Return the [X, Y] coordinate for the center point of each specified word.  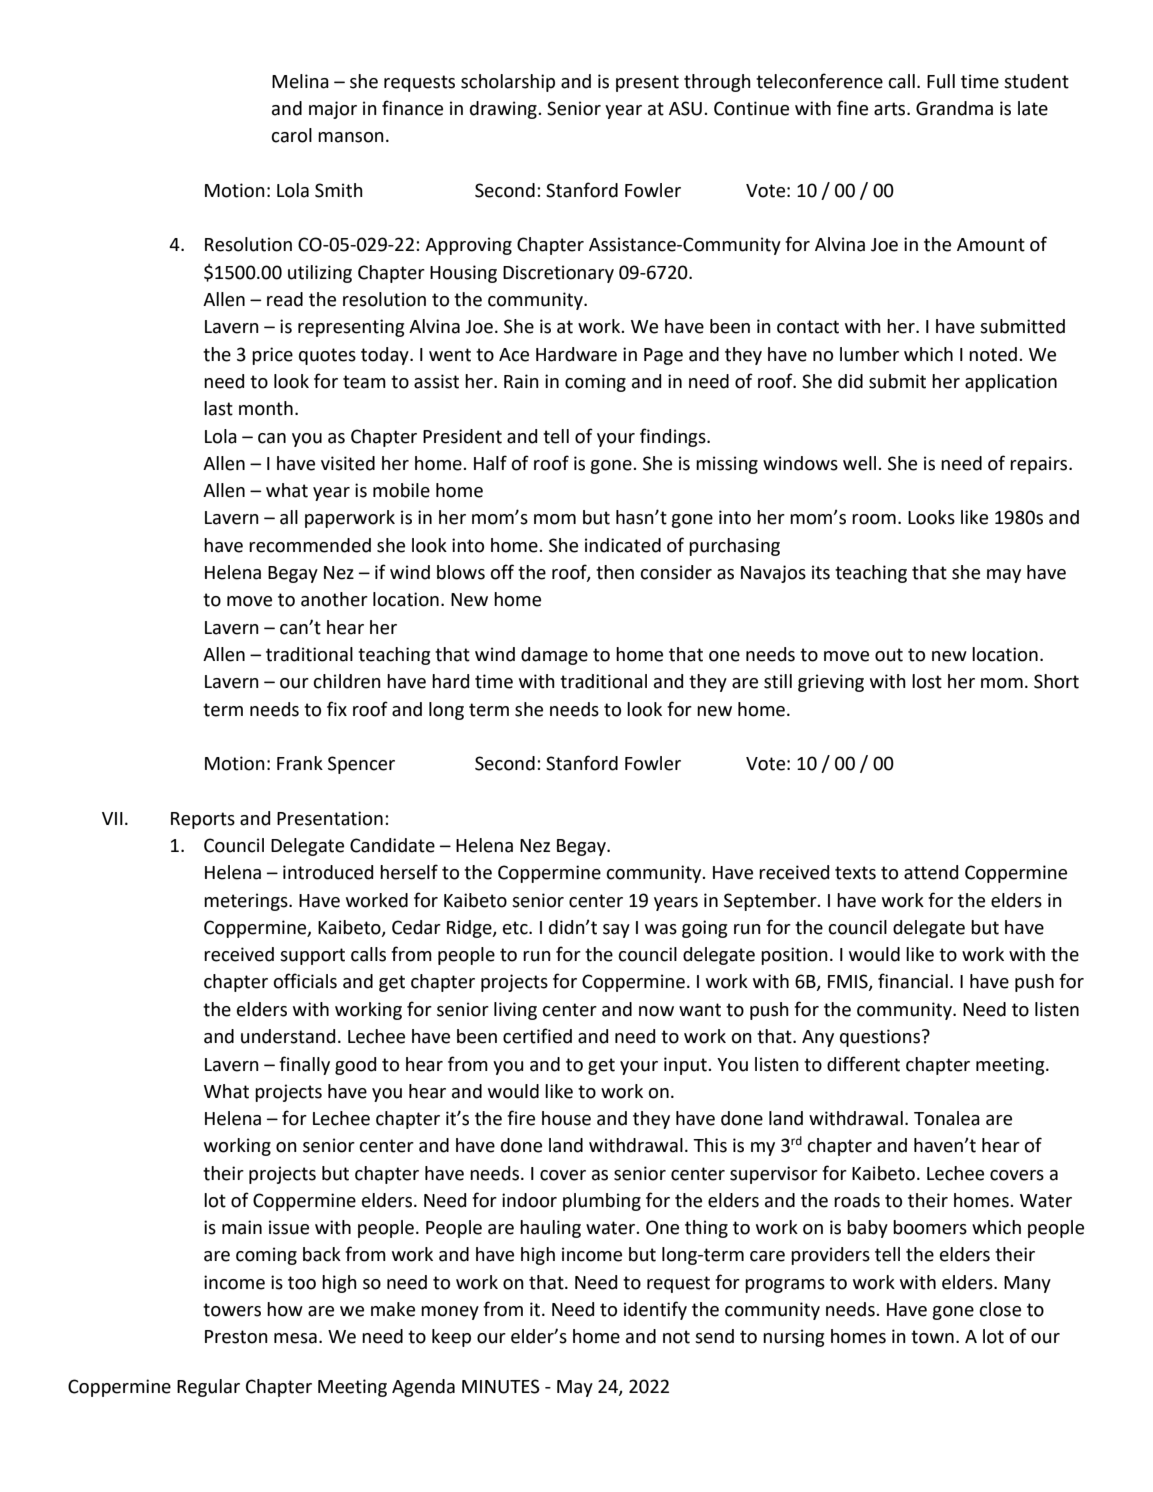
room [874, 519]
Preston [236, 1337]
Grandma [954, 108]
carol [291, 135]
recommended [310, 545]
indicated [623, 545]
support [312, 956]
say [616, 931]
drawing [504, 110]
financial [913, 981]
